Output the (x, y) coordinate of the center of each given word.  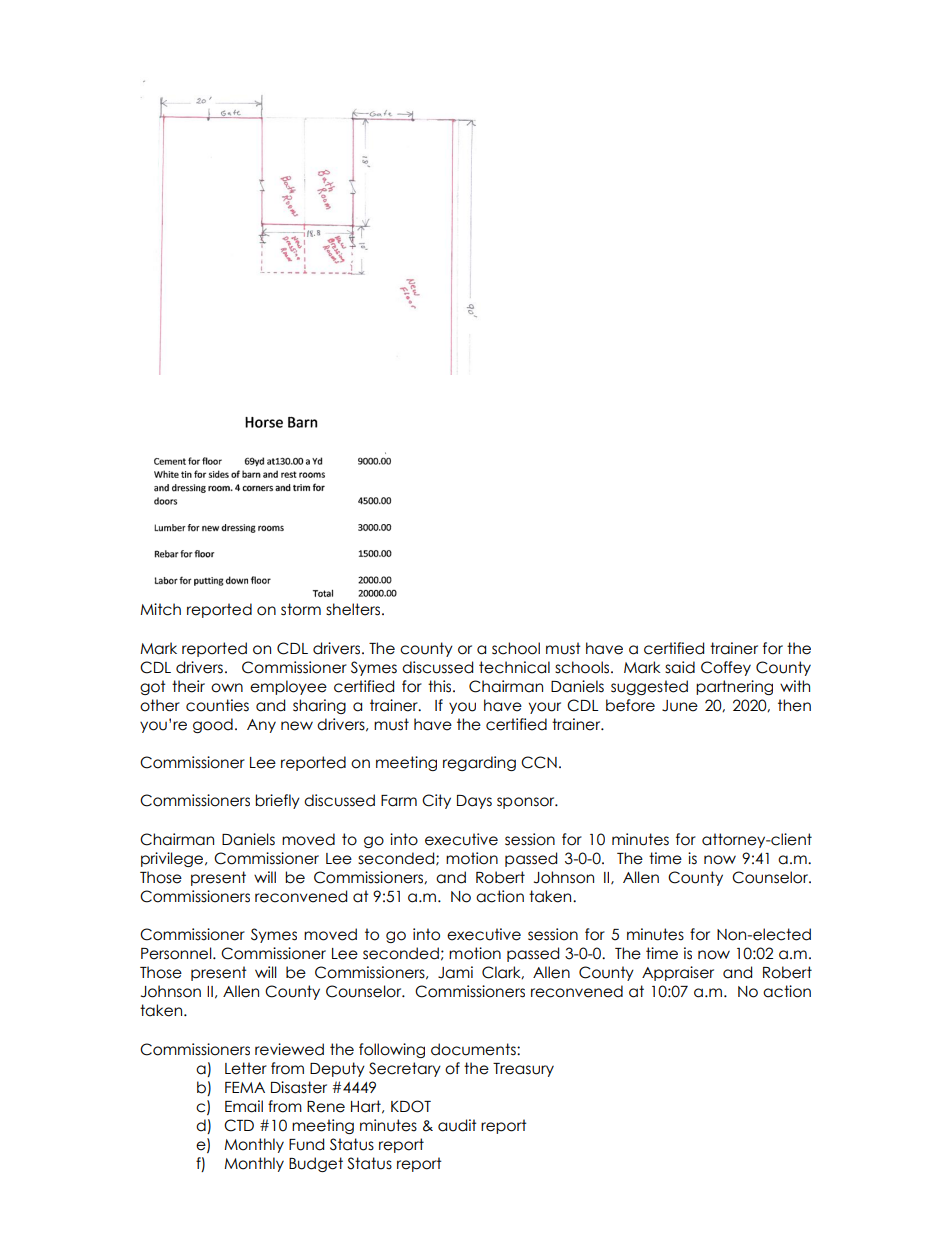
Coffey (726, 668)
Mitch (160, 609)
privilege (173, 859)
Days (474, 802)
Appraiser (678, 973)
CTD (239, 1125)
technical (514, 667)
